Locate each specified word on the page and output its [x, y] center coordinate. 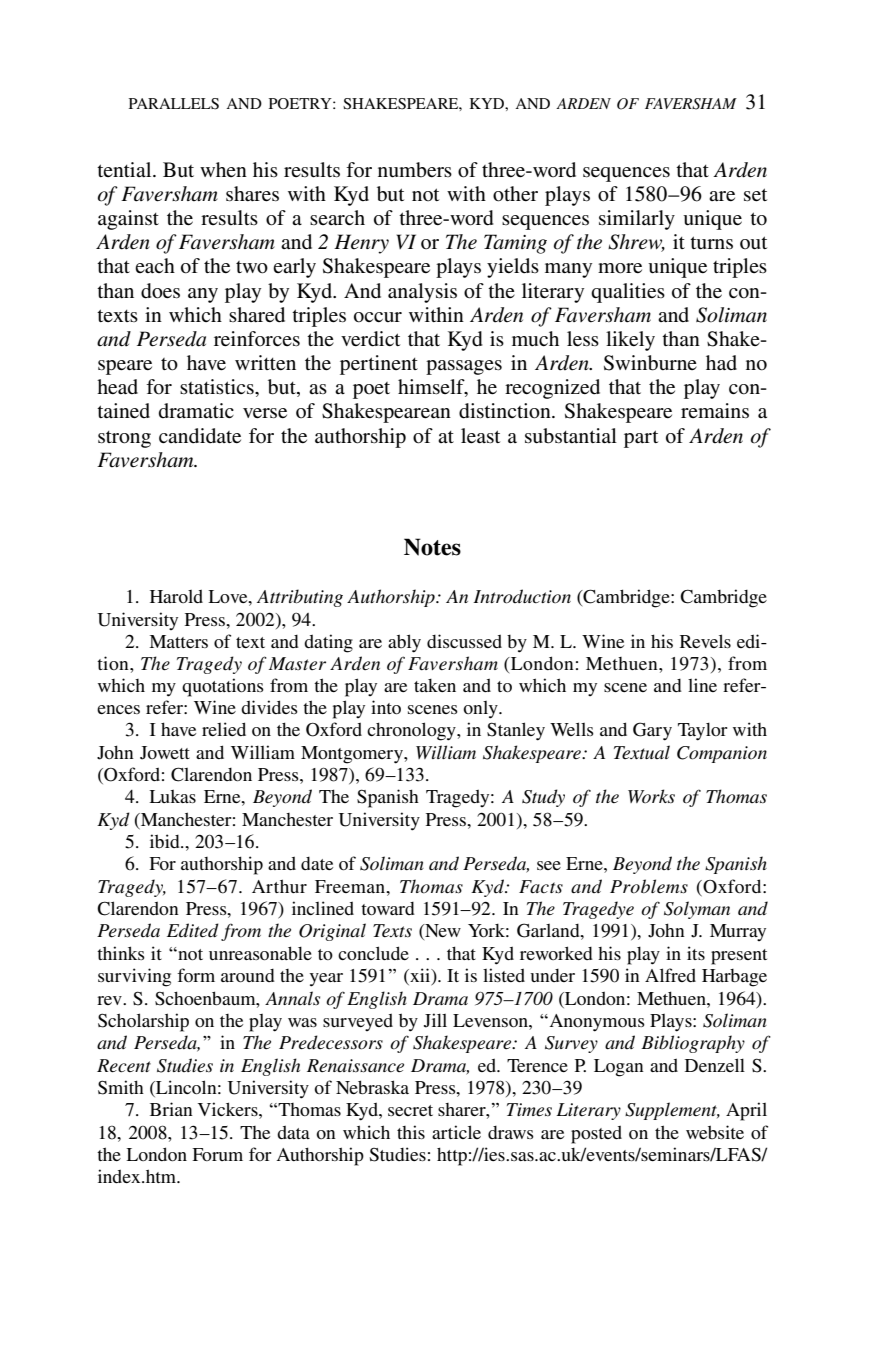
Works [651, 796]
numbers [415, 170]
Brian [171, 1109]
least [480, 436]
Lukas [172, 796]
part [641, 439]
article [456, 1132]
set [755, 195]
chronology [412, 731]
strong [124, 439]
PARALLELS [174, 104]
